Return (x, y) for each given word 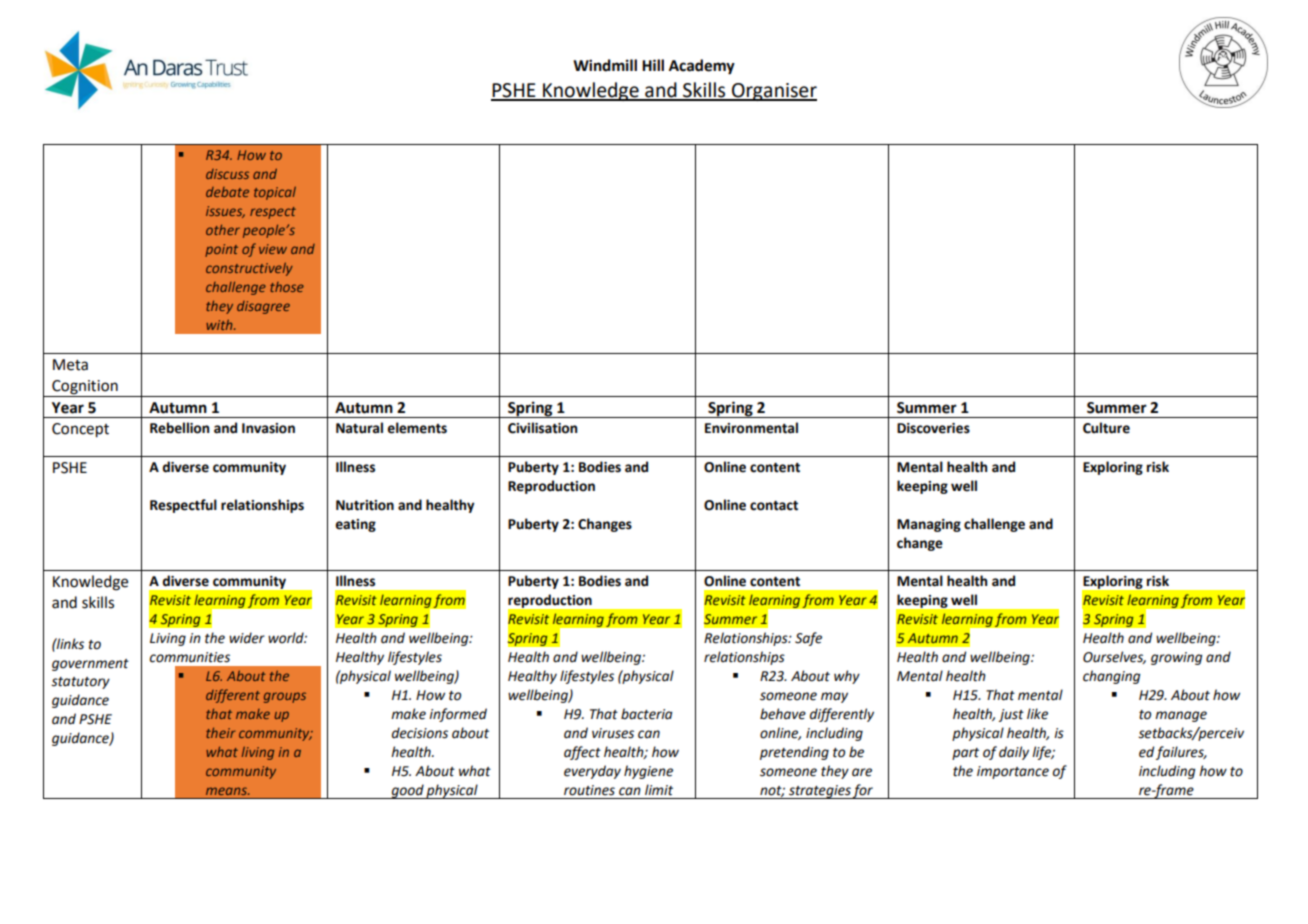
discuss (227, 174)
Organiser (773, 92)
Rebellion (179, 428)
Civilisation (542, 428)
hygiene (648, 772)
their (220, 733)
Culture (1106, 428)
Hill (653, 65)
